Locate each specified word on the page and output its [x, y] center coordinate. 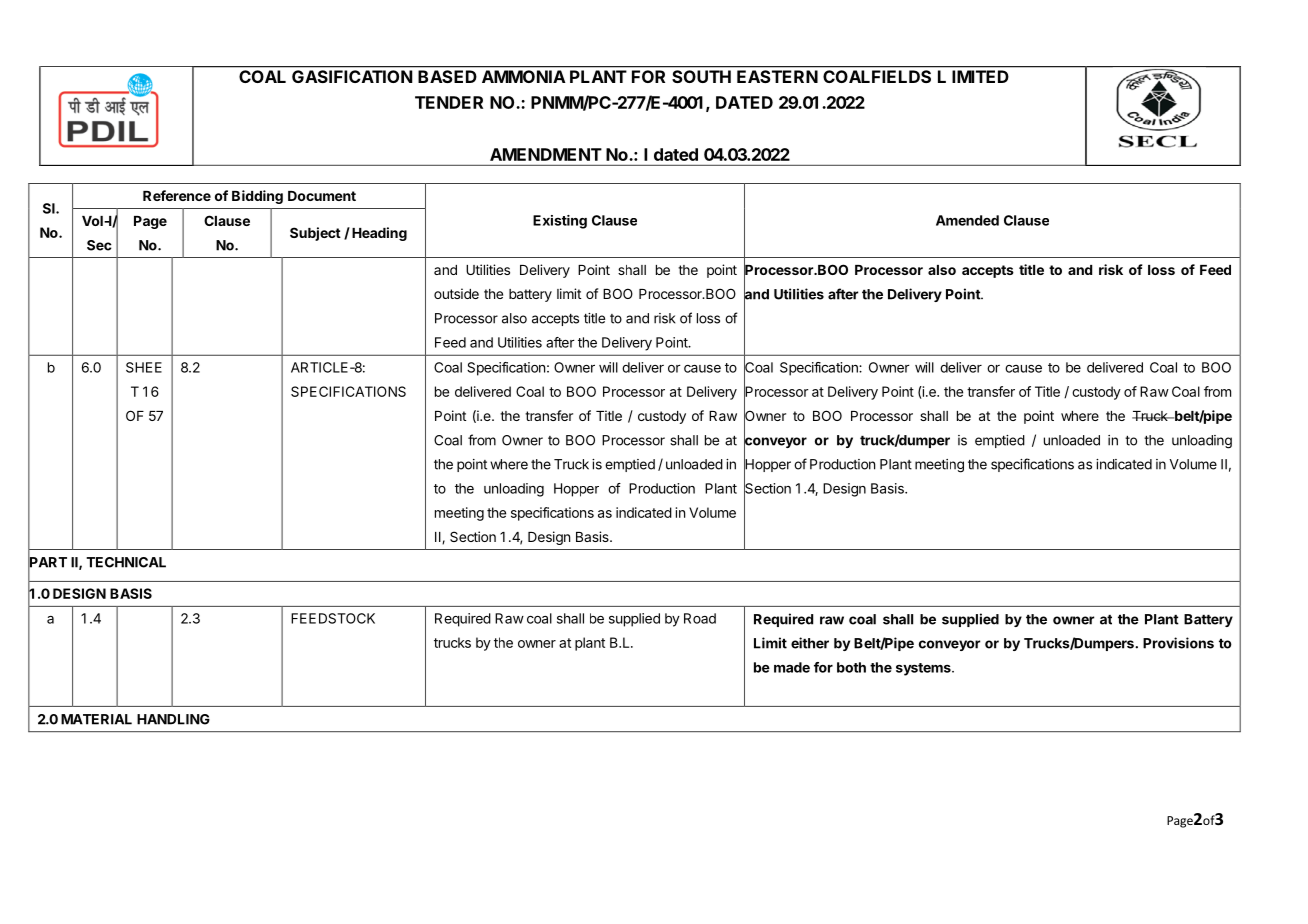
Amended [967, 220]
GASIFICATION [352, 76]
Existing [560, 222]
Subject [315, 234]
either [810, 643]
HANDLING [173, 719]
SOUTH [701, 76]
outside [456, 293]
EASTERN [777, 76]
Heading [379, 234]
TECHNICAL [126, 562]
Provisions [1178, 643]
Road [700, 618]
